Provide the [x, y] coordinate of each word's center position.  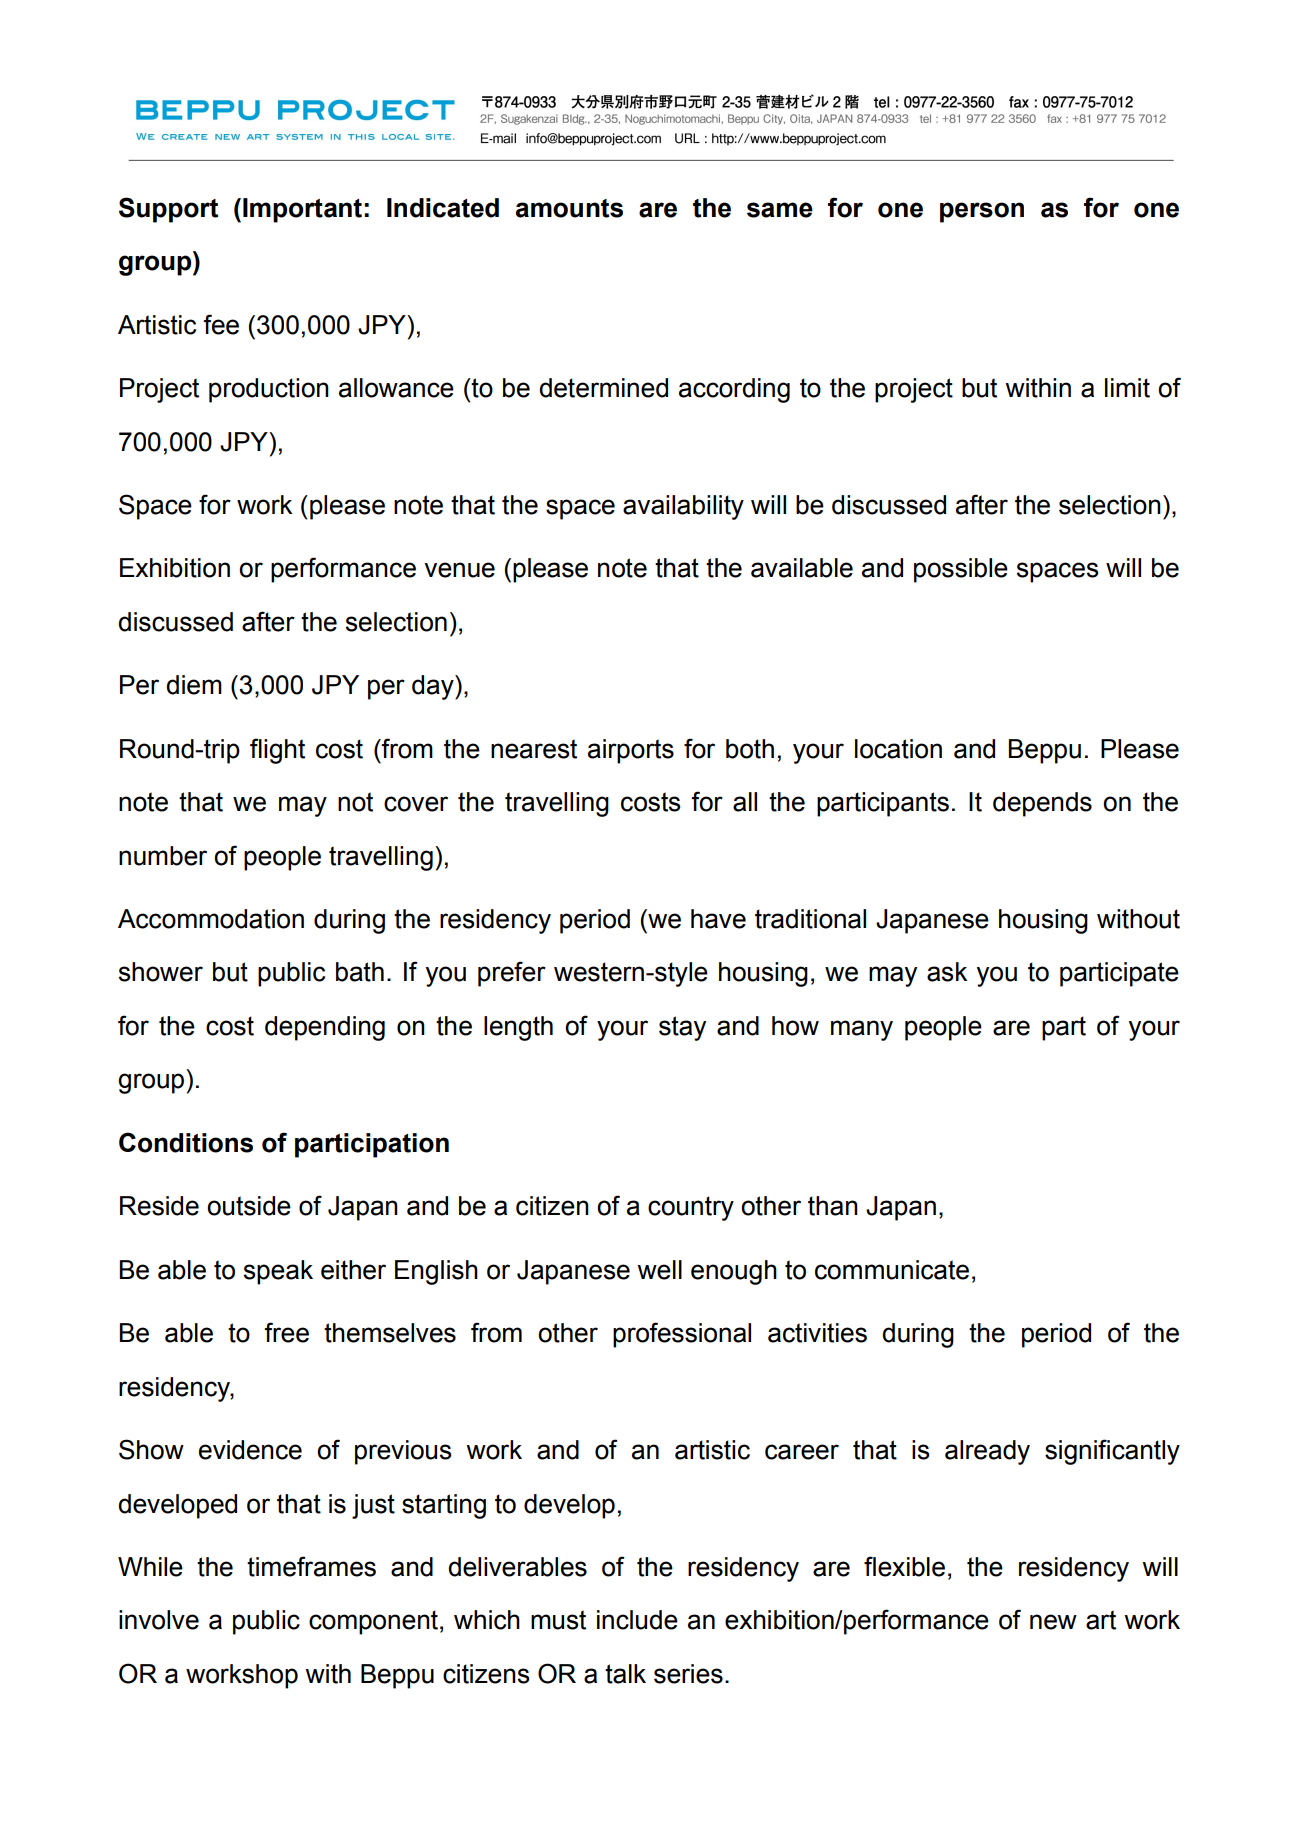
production [269, 390]
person [982, 212]
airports [631, 751]
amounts [569, 208]
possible [961, 570]
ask [947, 972]
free [286, 1332]
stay [682, 1028]
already [987, 1452]
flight [277, 751]
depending [325, 1028]
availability [683, 507]
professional [682, 1335]
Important [302, 210]
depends [1042, 804]
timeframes [311, 1566]
